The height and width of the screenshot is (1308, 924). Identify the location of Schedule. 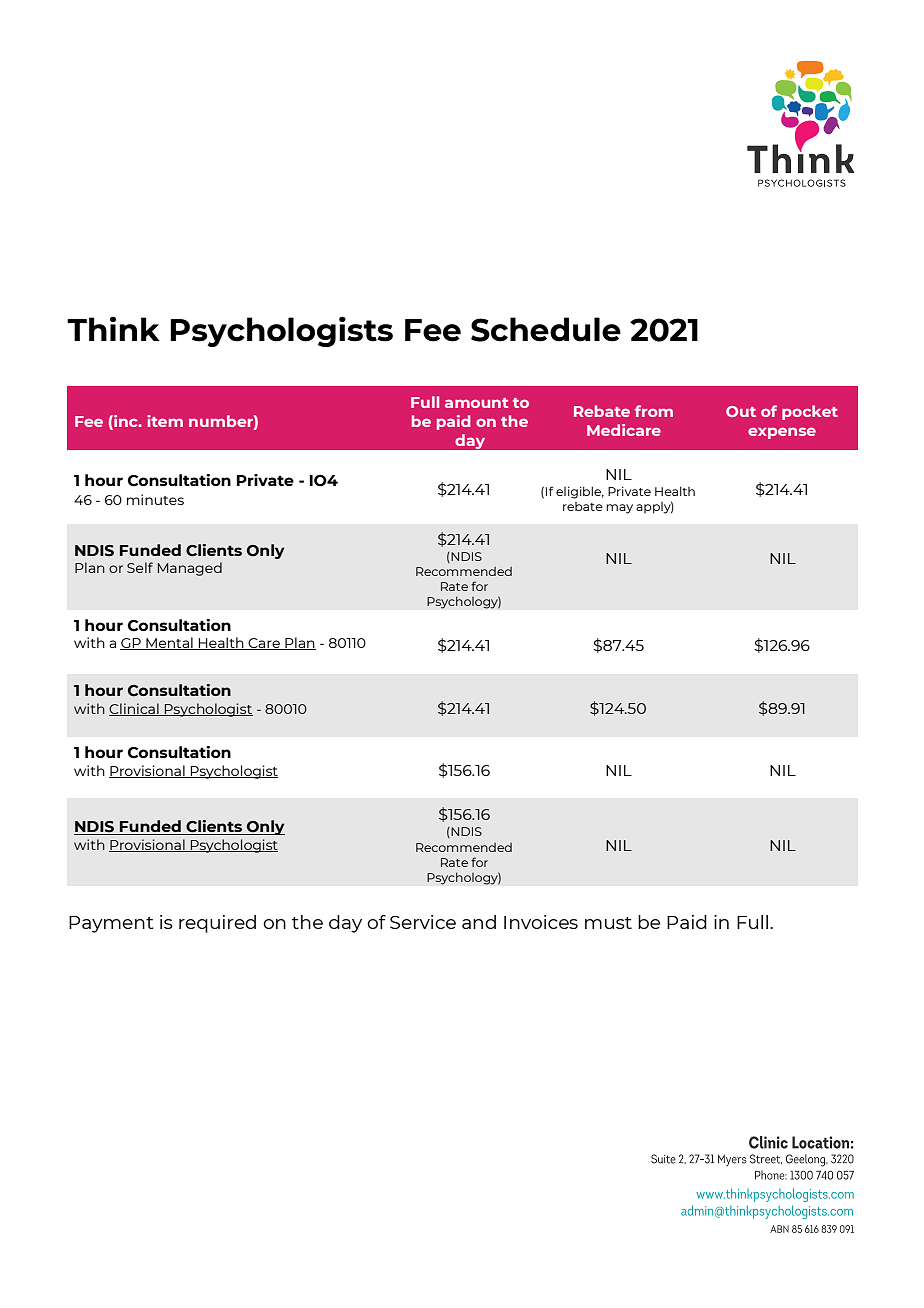
(546, 329).
